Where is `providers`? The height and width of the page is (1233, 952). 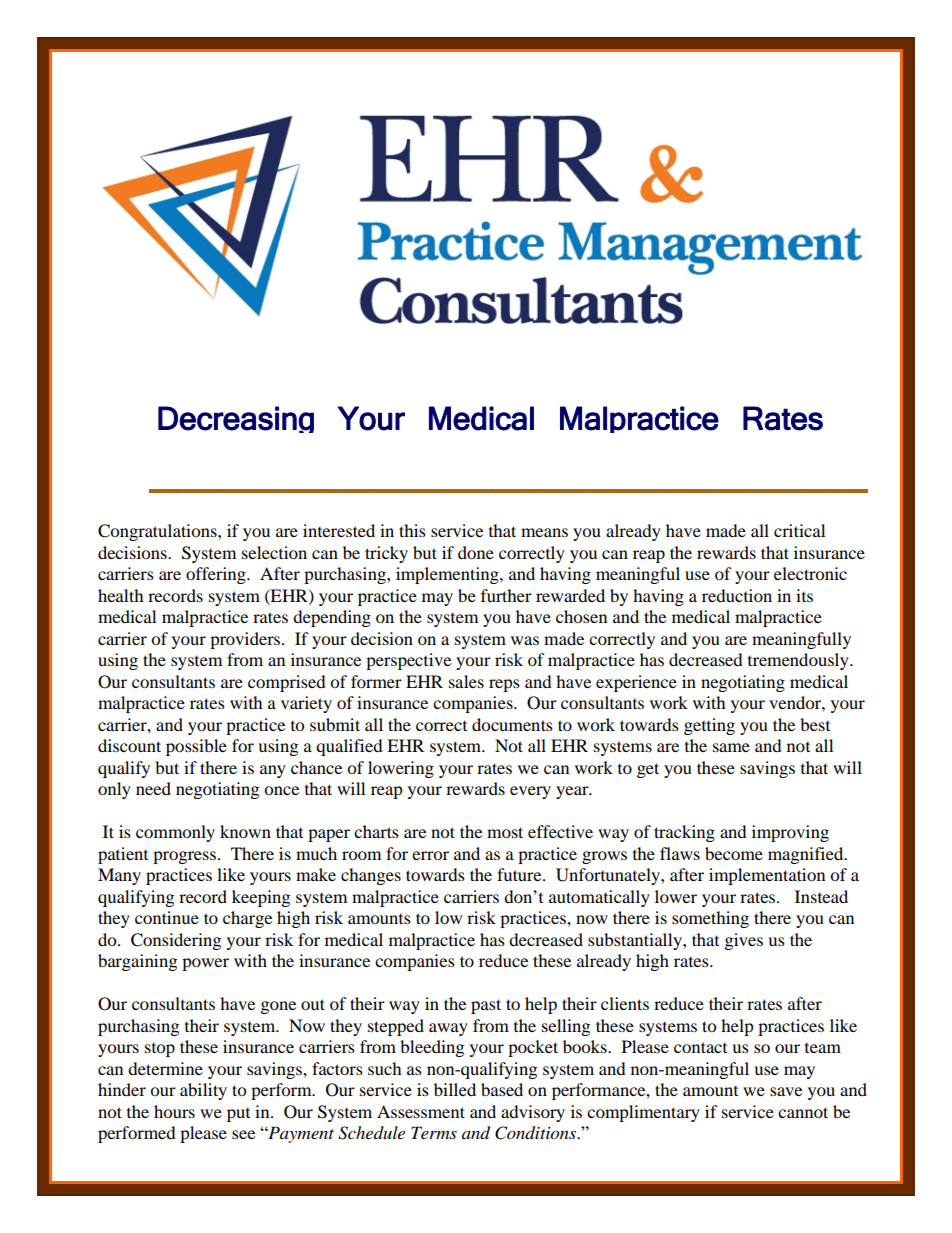 providers is located at coordinates (246, 640).
